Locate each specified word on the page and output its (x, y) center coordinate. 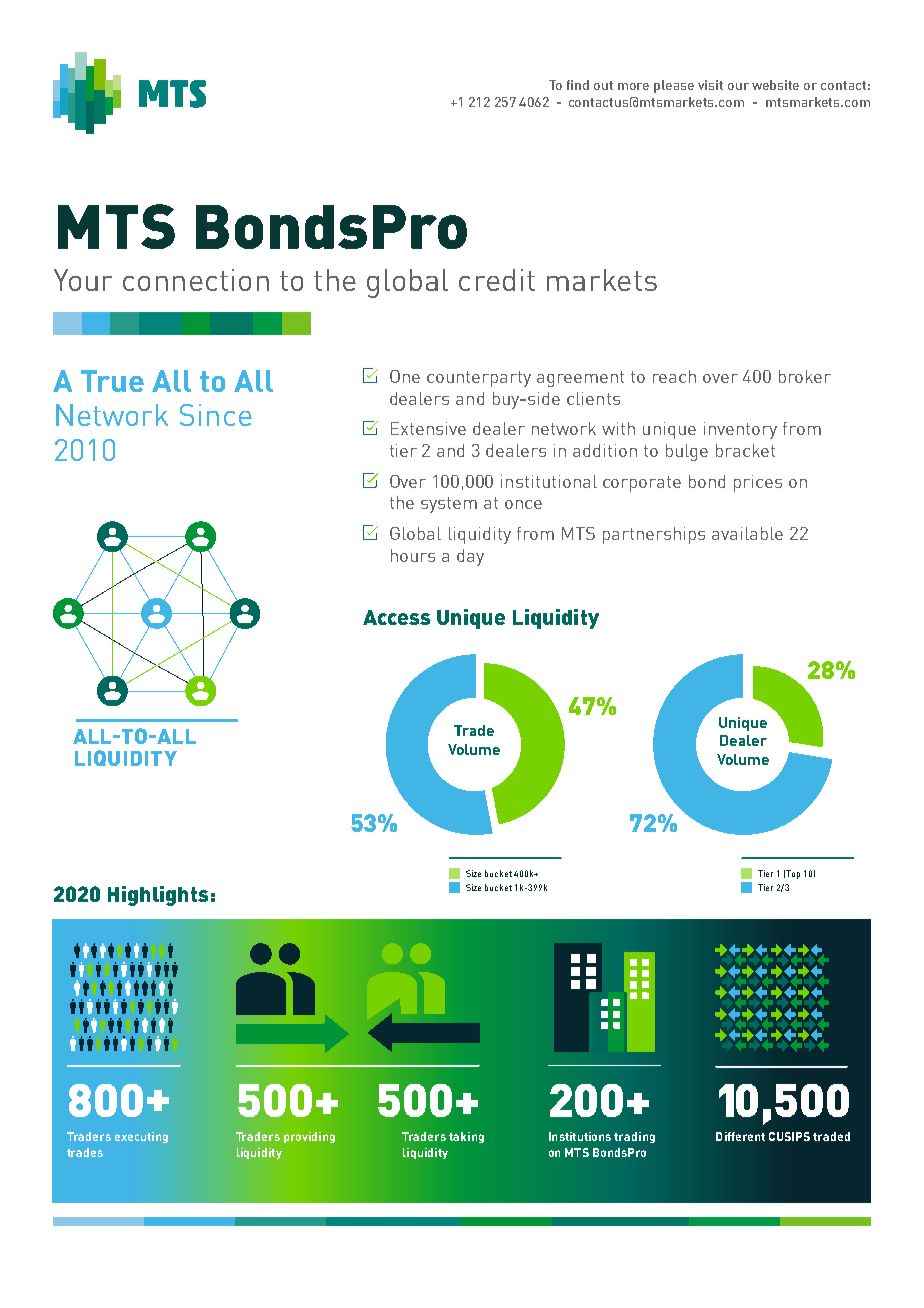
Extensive (428, 428)
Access (396, 617)
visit (710, 85)
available (747, 533)
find (578, 85)
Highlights (158, 896)
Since (216, 415)
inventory (740, 430)
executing (141, 1137)
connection (196, 280)
